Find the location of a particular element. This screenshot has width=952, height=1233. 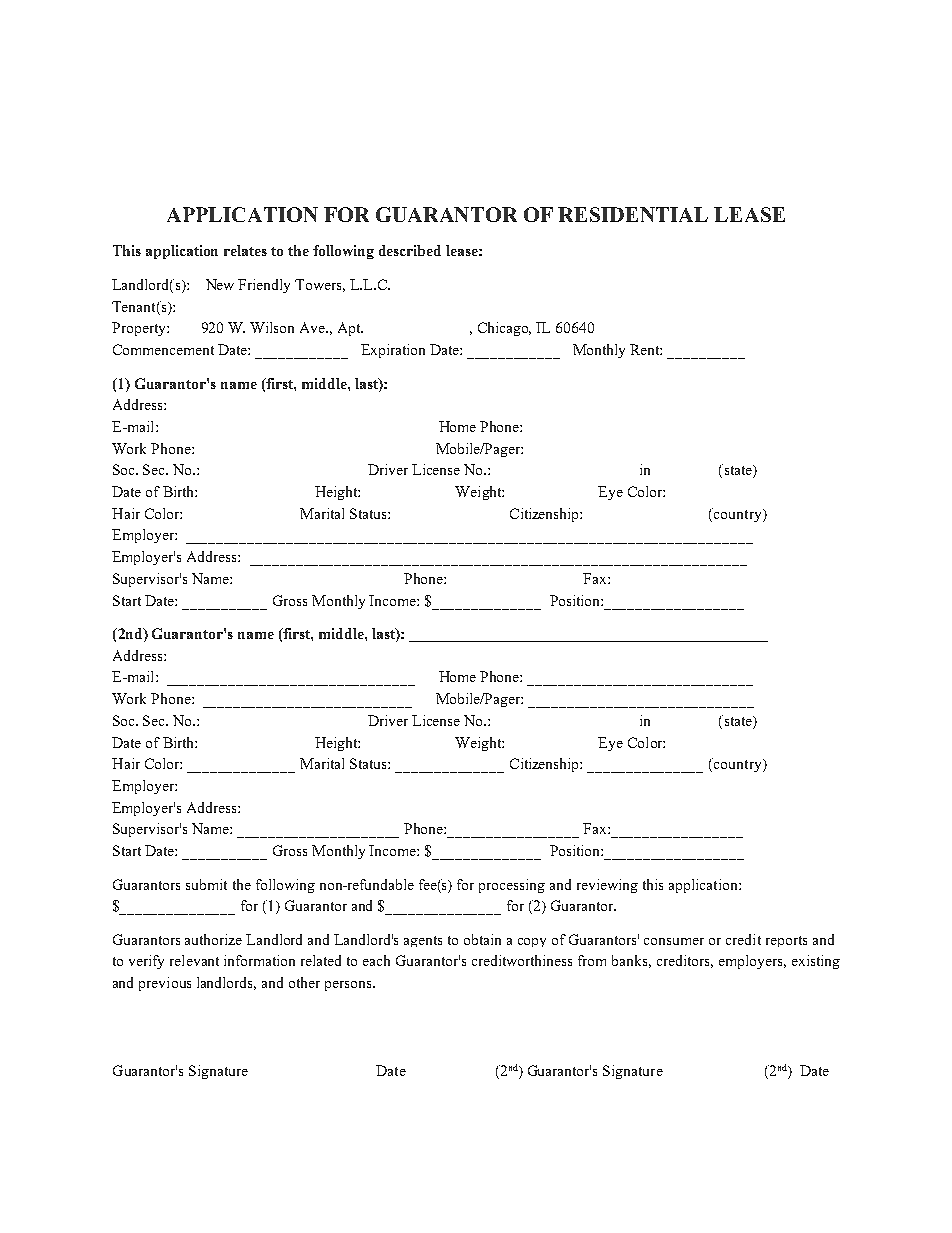

RESIDENTIAL is located at coordinates (633, 214).
